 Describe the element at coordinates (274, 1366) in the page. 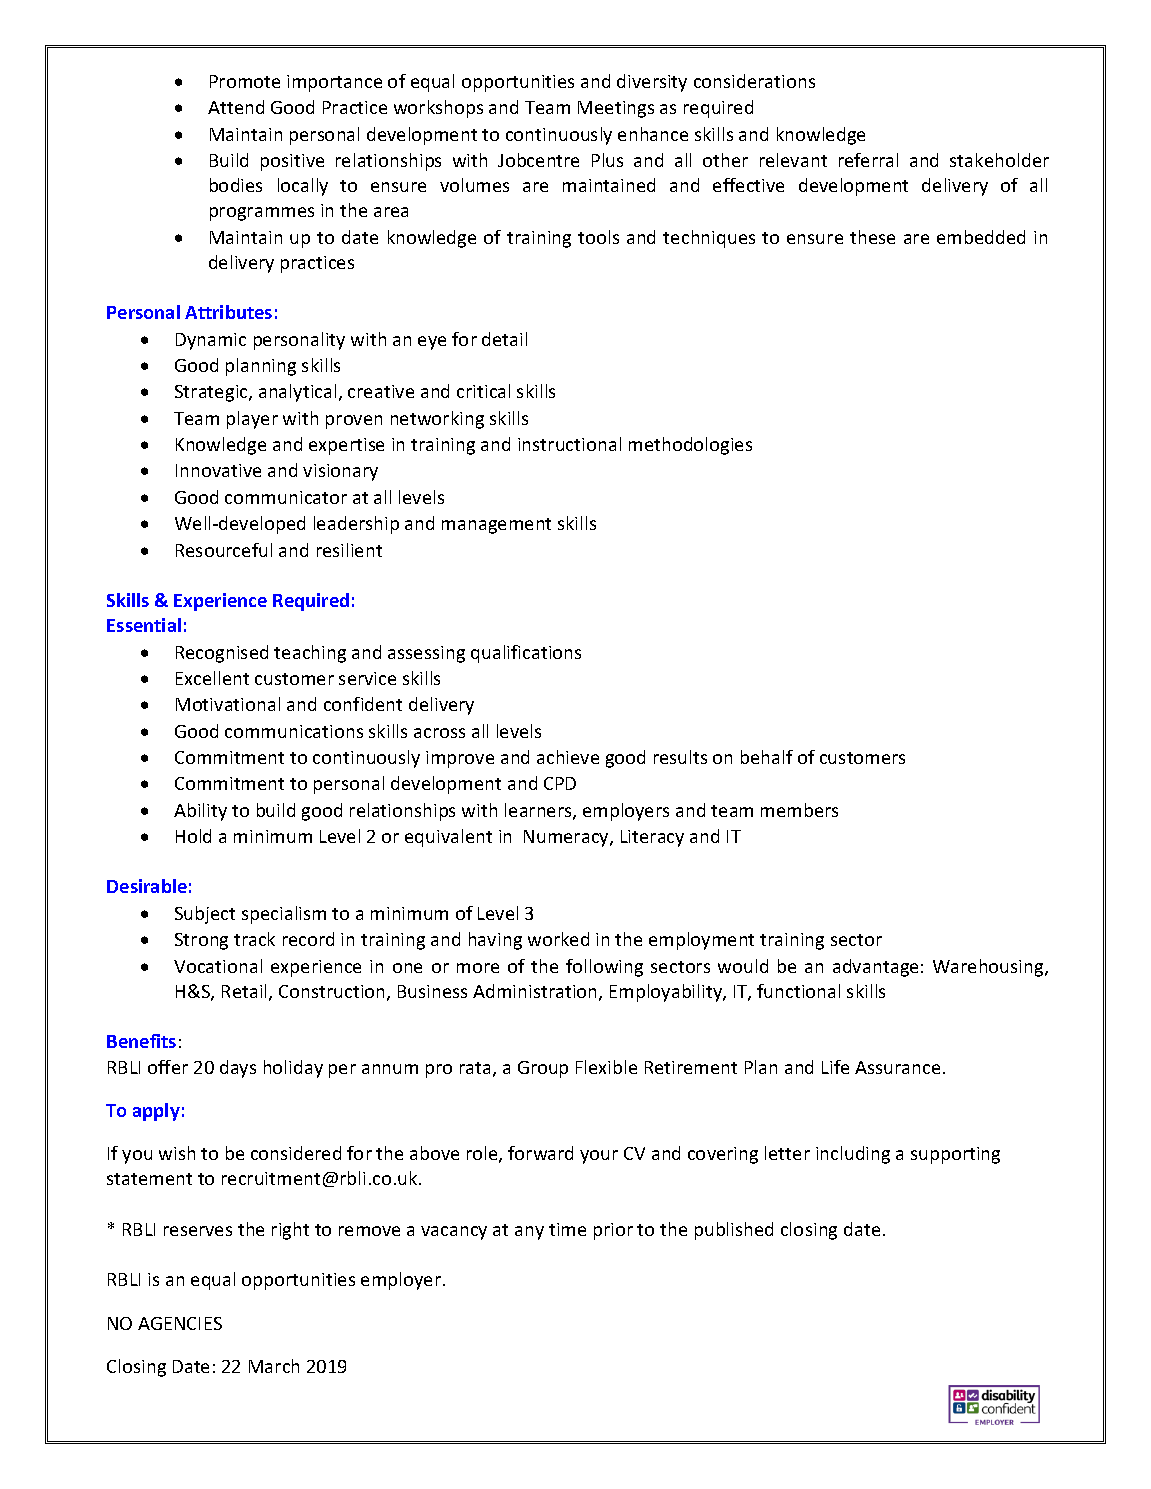

I see `March` at that location.
